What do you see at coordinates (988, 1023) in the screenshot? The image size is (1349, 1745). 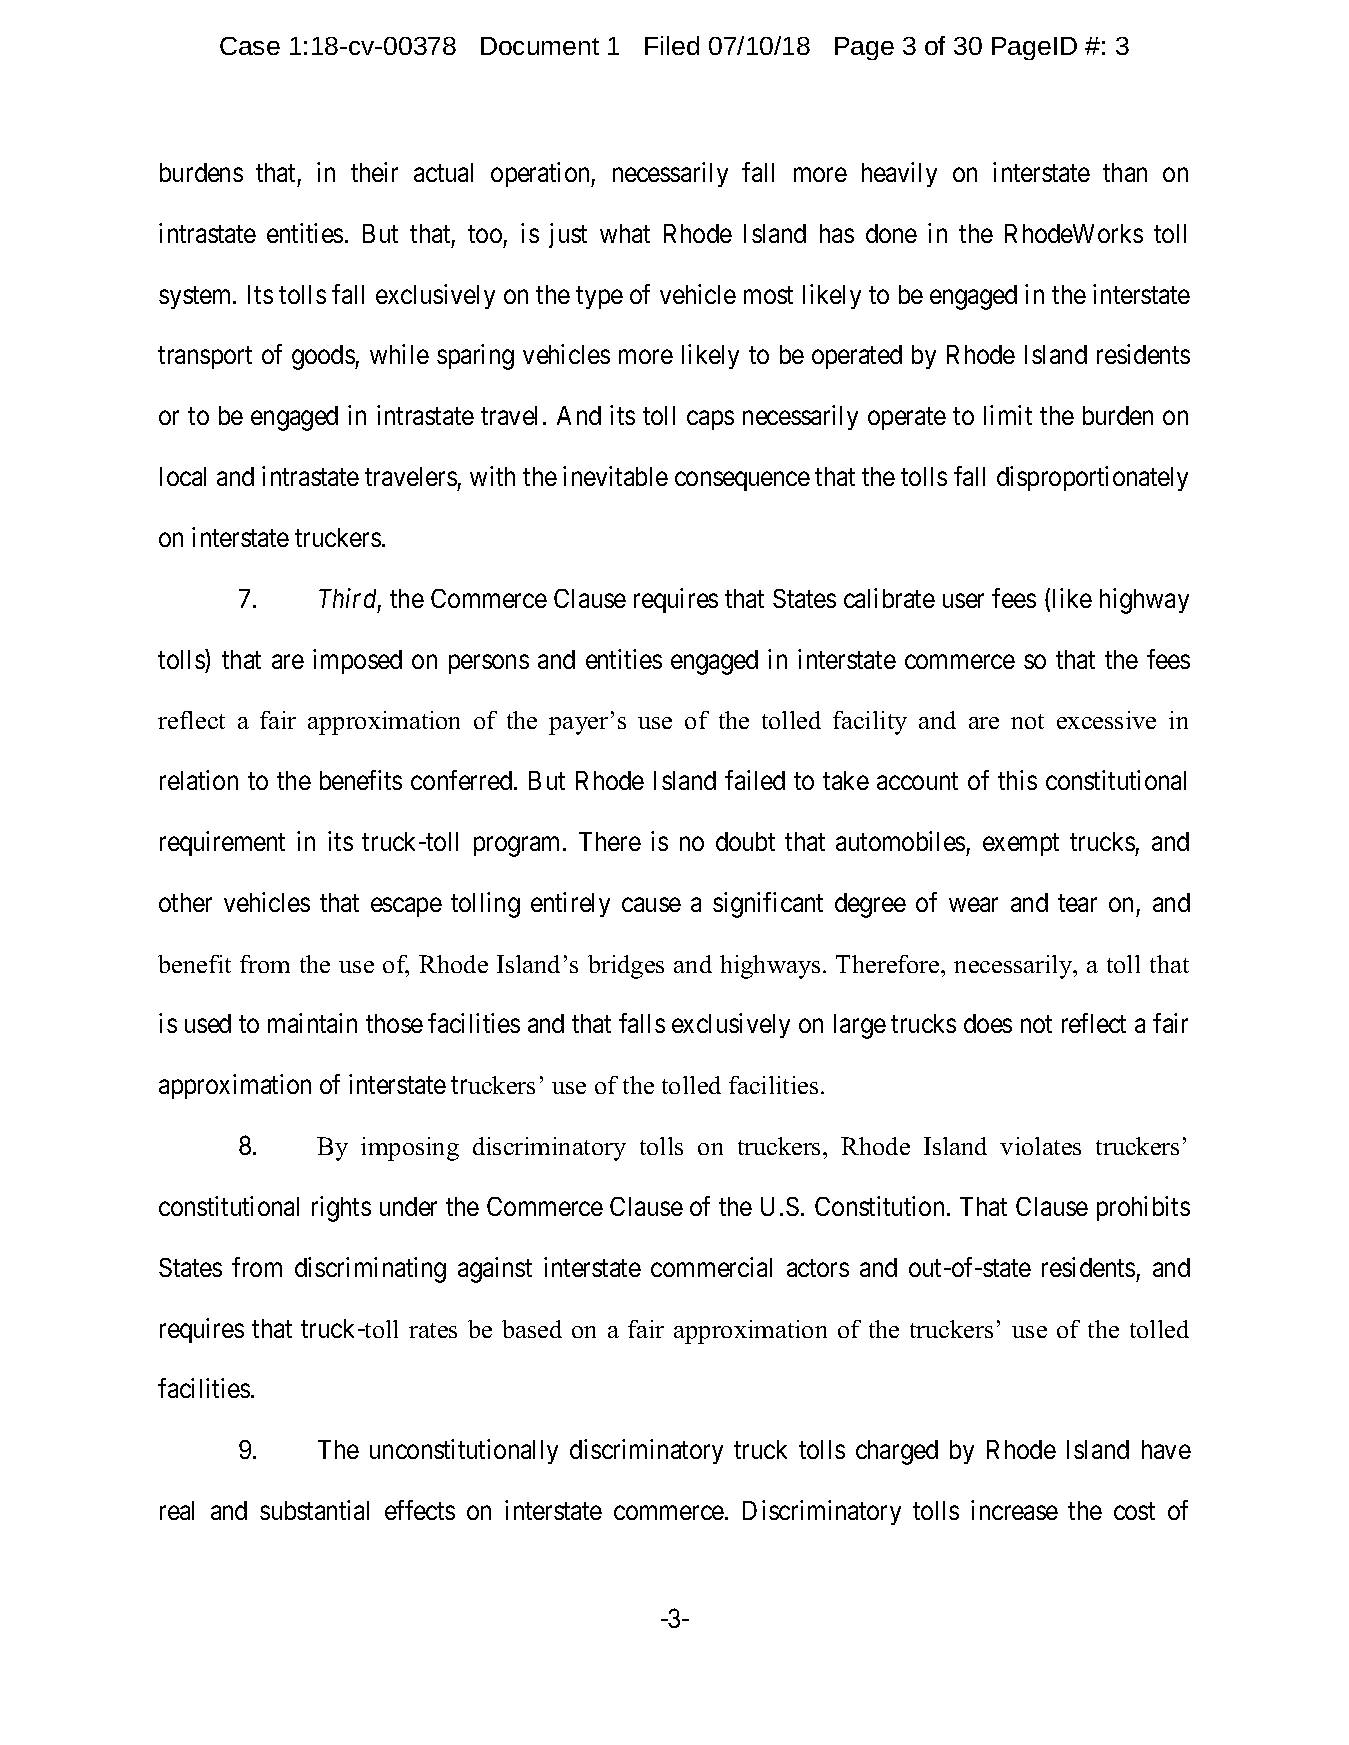 I see `does` at bounding box center [988, 1023].
